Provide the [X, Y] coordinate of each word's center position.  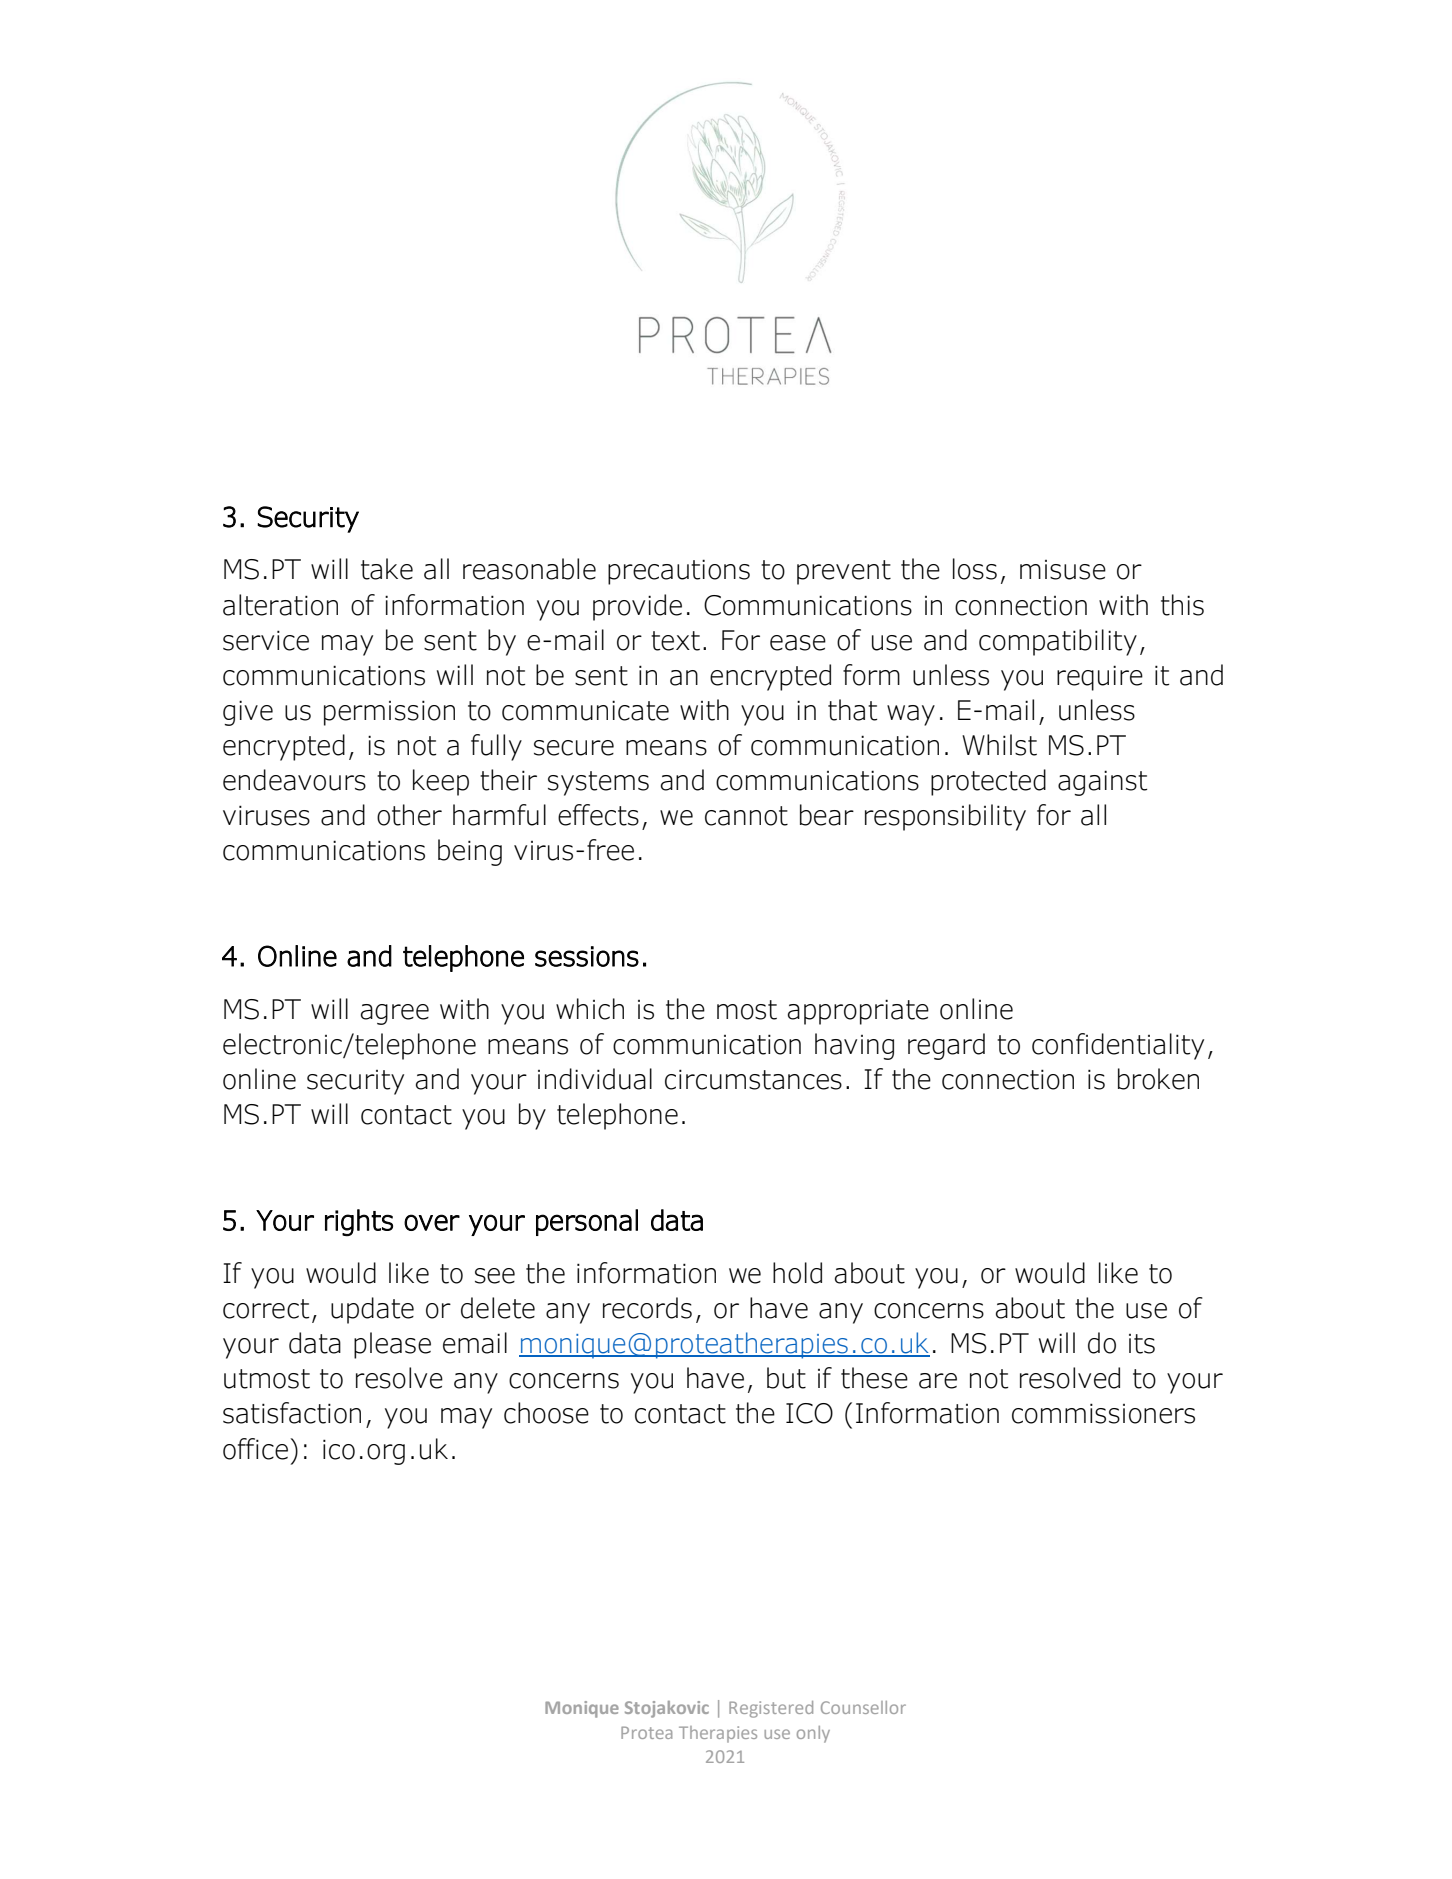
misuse [1063, 570]
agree [395, 1014]
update [372, 1310]
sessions [587, 956]
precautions [679, 572]
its [1142, 1344]
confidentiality [1118, 1046]
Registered [771, 1709]
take [387, 569]
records [647, 1308]
